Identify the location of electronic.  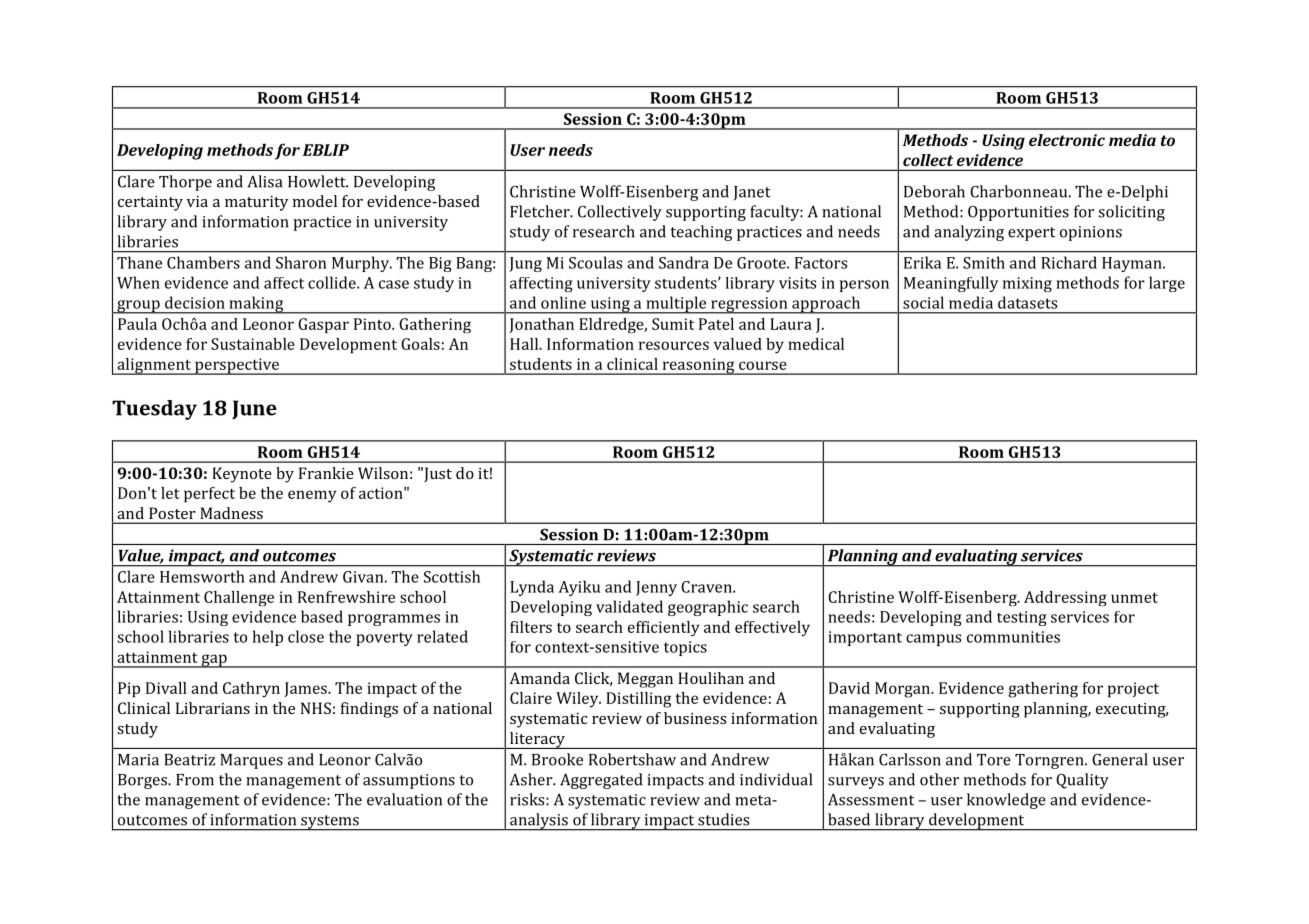
(1067, 140).
